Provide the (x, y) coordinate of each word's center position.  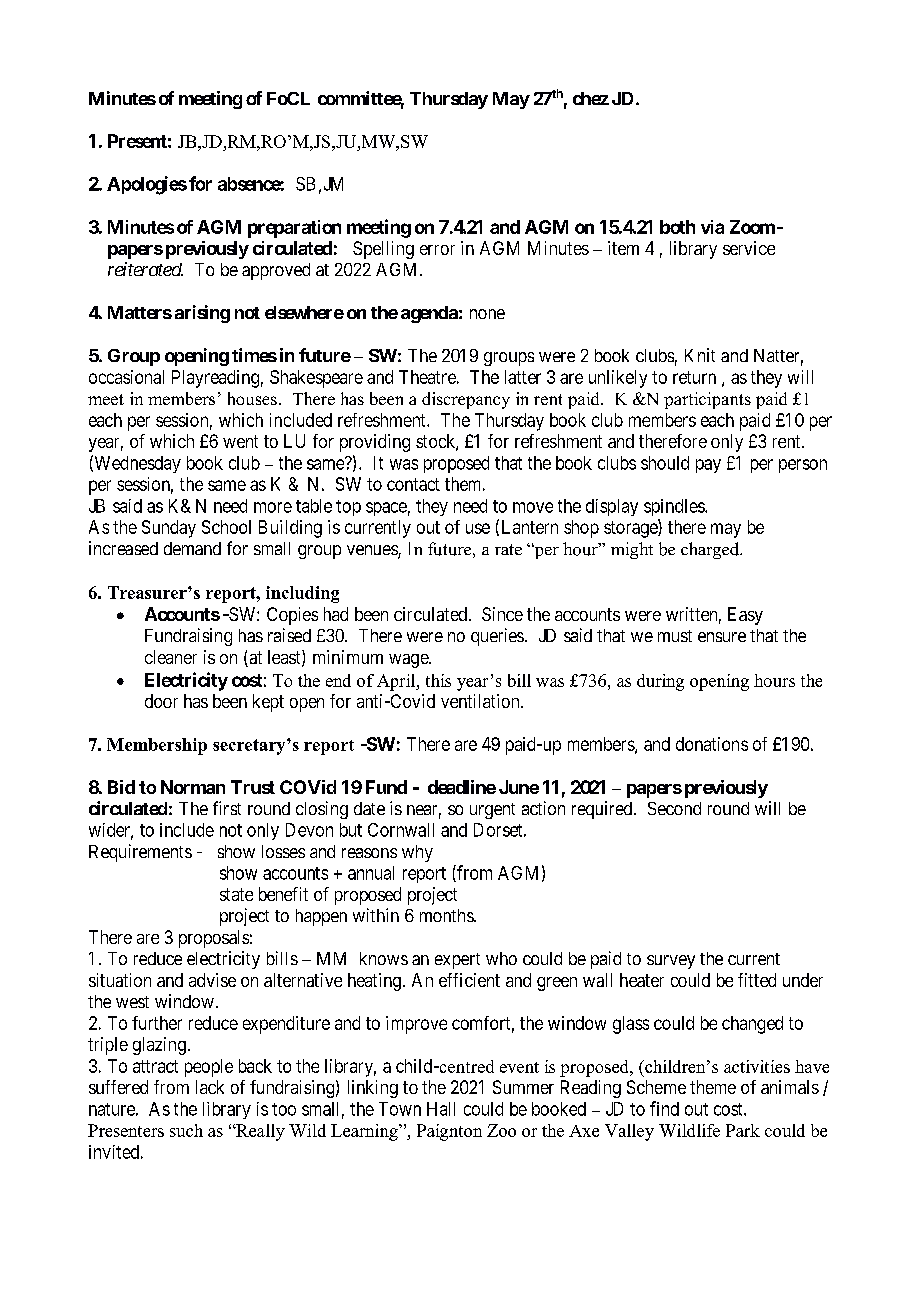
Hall (441, 1109)
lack (210, 1087)
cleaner (171, 657)
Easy (745, 616)
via (712, 227)
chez (591, 98)
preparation (294, 229)
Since (502, 614)
